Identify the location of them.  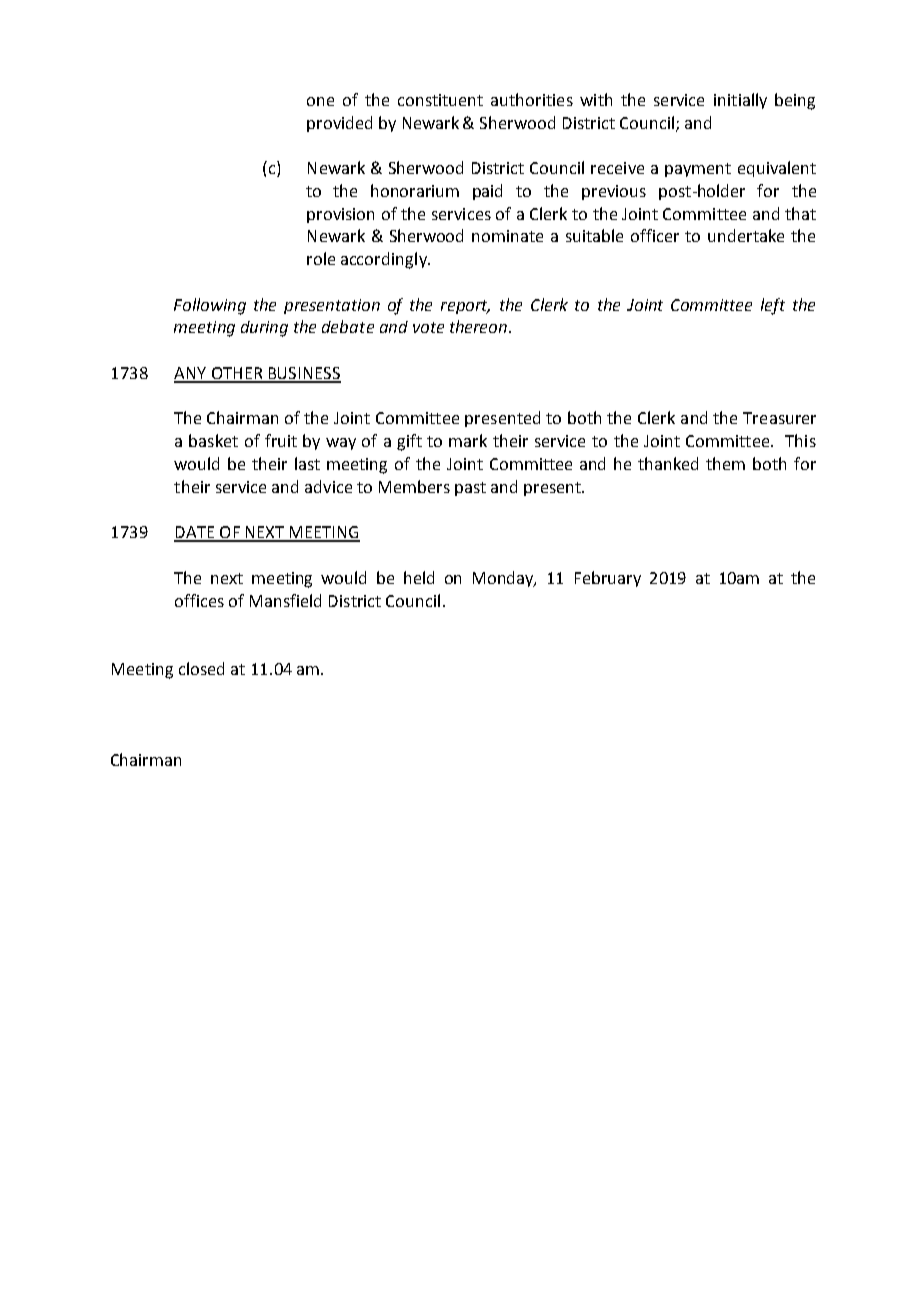
(725, 463).
